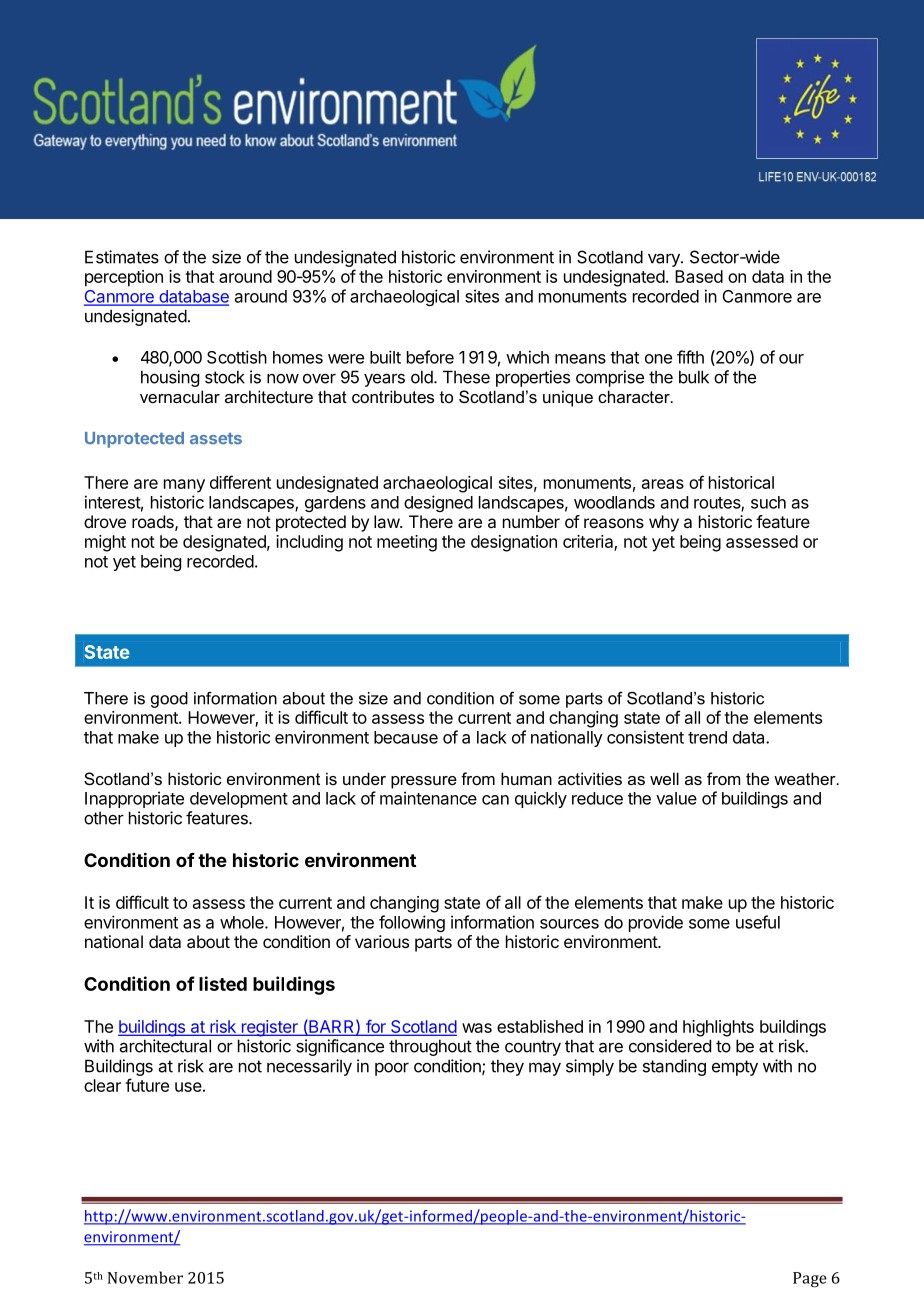  What do you see at coordinates (424, 782) in the page?
I see `pressure` at bounding box center [424, 782].
